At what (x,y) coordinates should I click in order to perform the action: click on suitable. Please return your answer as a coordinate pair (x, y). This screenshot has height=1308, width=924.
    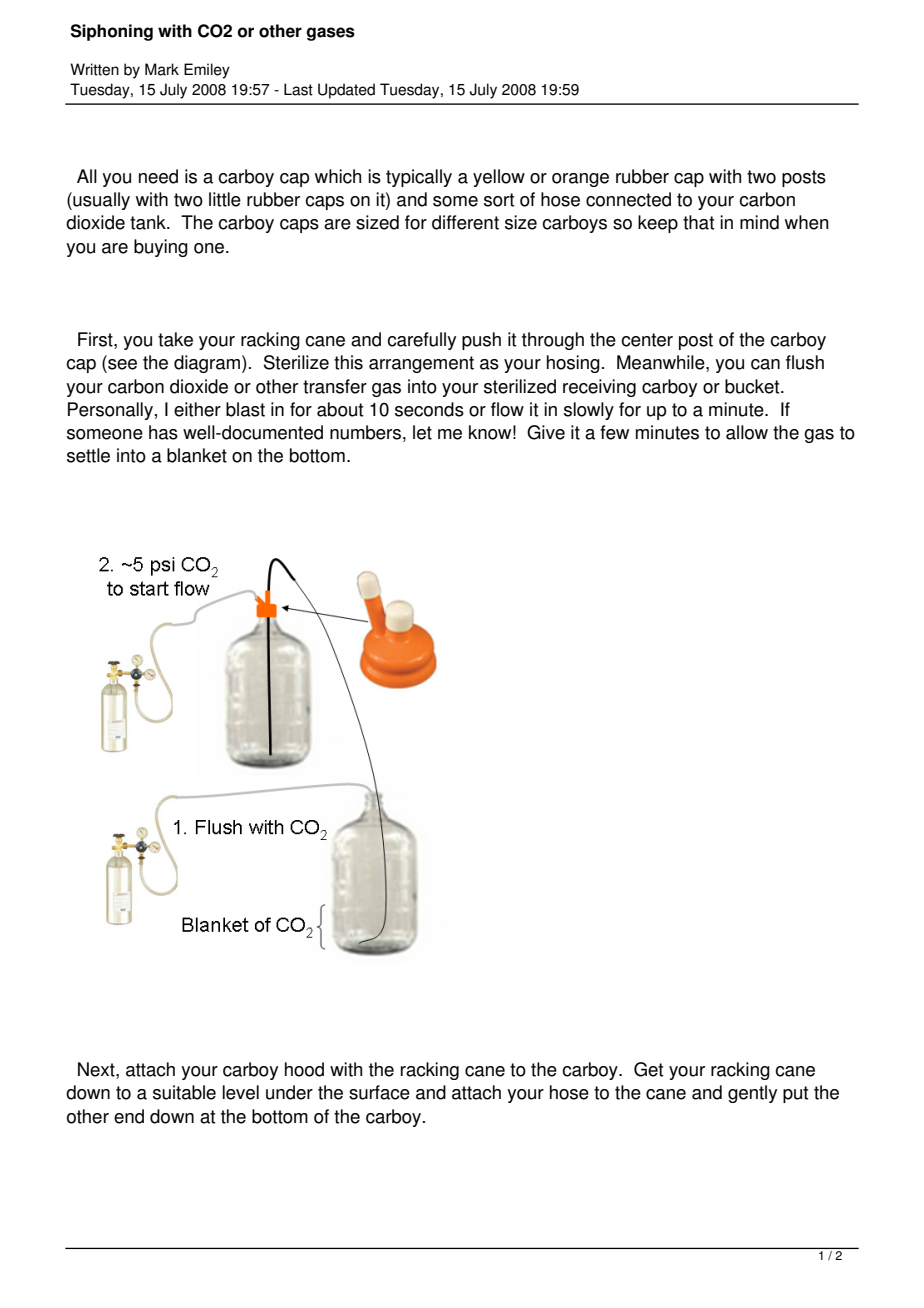
    Looking at the image, I should click on (184, 1092).
